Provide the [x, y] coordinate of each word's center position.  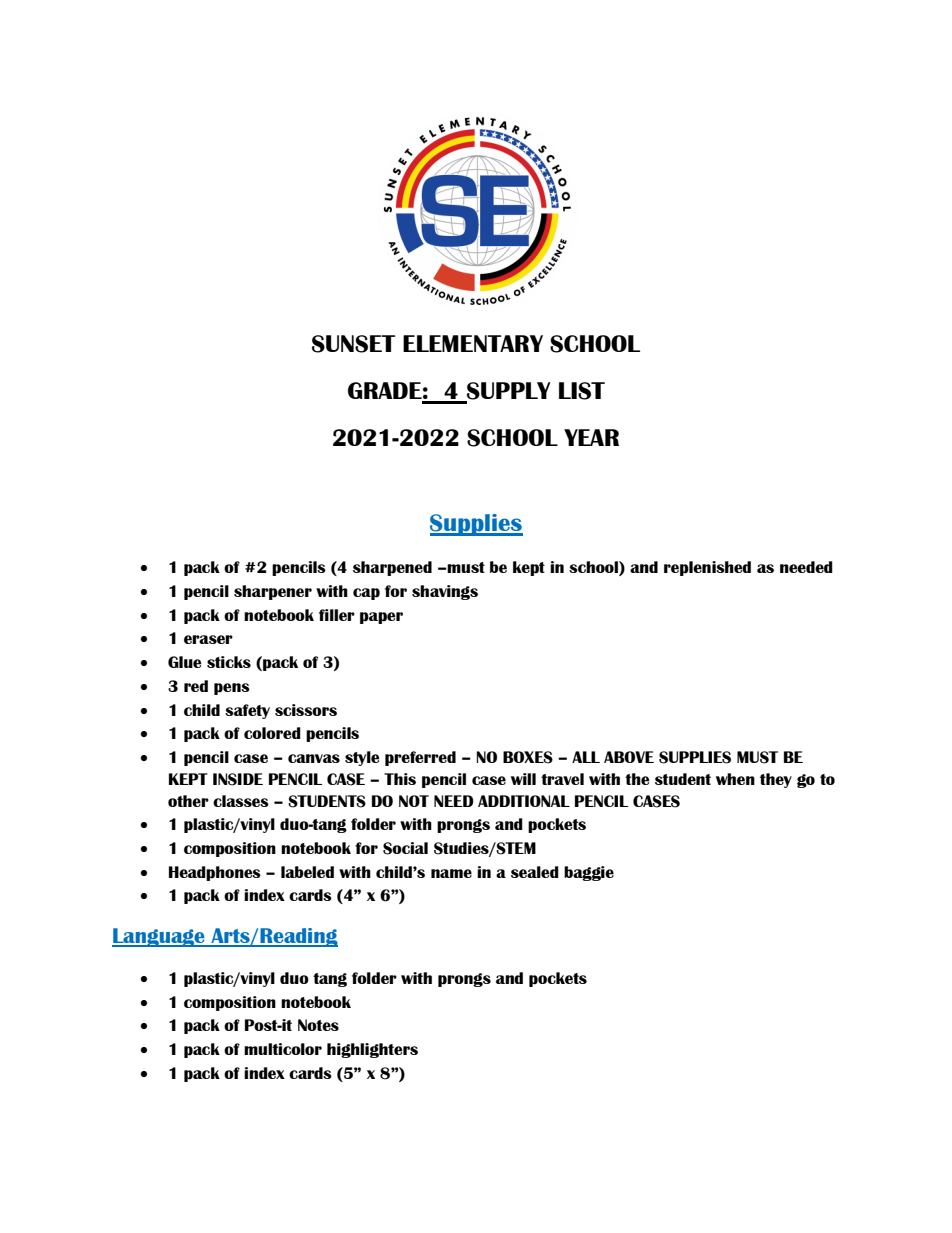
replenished [707, 568]
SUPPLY [508, 392]
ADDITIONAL [524, 801]
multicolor [283, 1049]
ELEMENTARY [473, 343]
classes [241, 801]
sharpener [273, 592]
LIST [582, 391]
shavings [445, 592]
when [735, 779]
